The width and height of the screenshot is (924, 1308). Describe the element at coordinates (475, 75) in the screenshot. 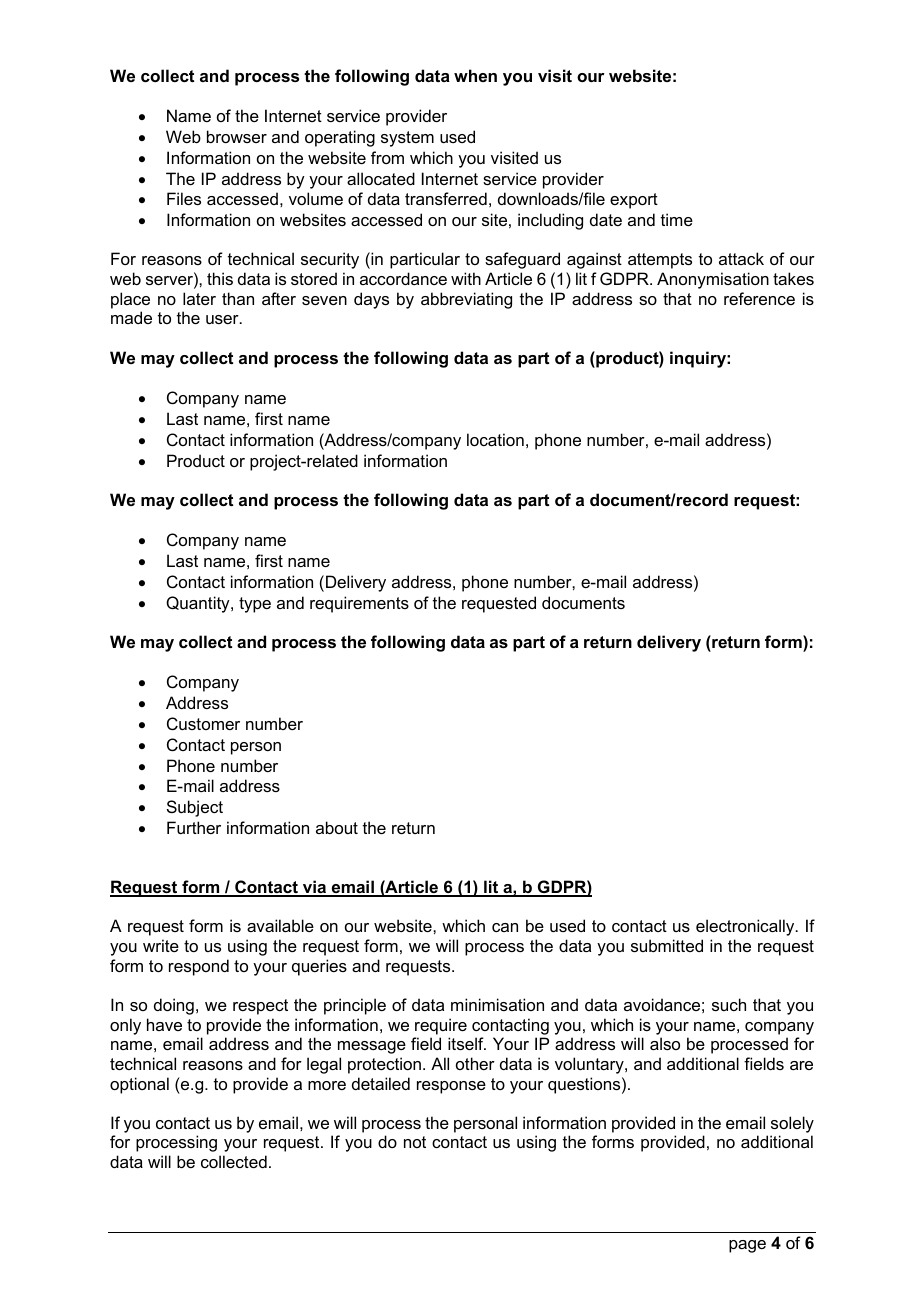

I see `when` at that location.
